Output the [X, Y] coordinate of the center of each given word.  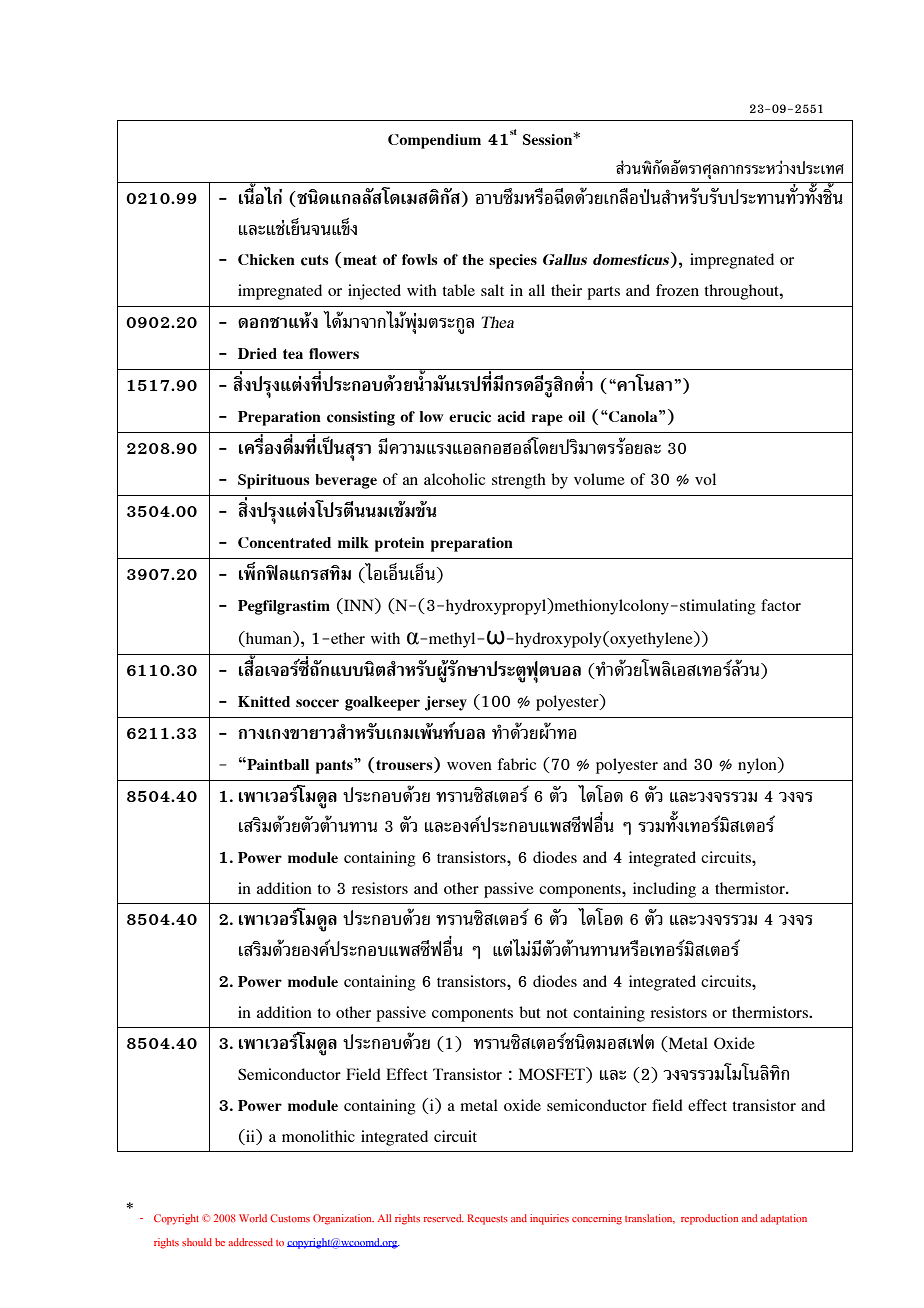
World [253, 1218]
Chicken [266, 260]
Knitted [264, 701]
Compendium [434, 141]
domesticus [632, 260]
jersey [446, 703]
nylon [758, 765]
